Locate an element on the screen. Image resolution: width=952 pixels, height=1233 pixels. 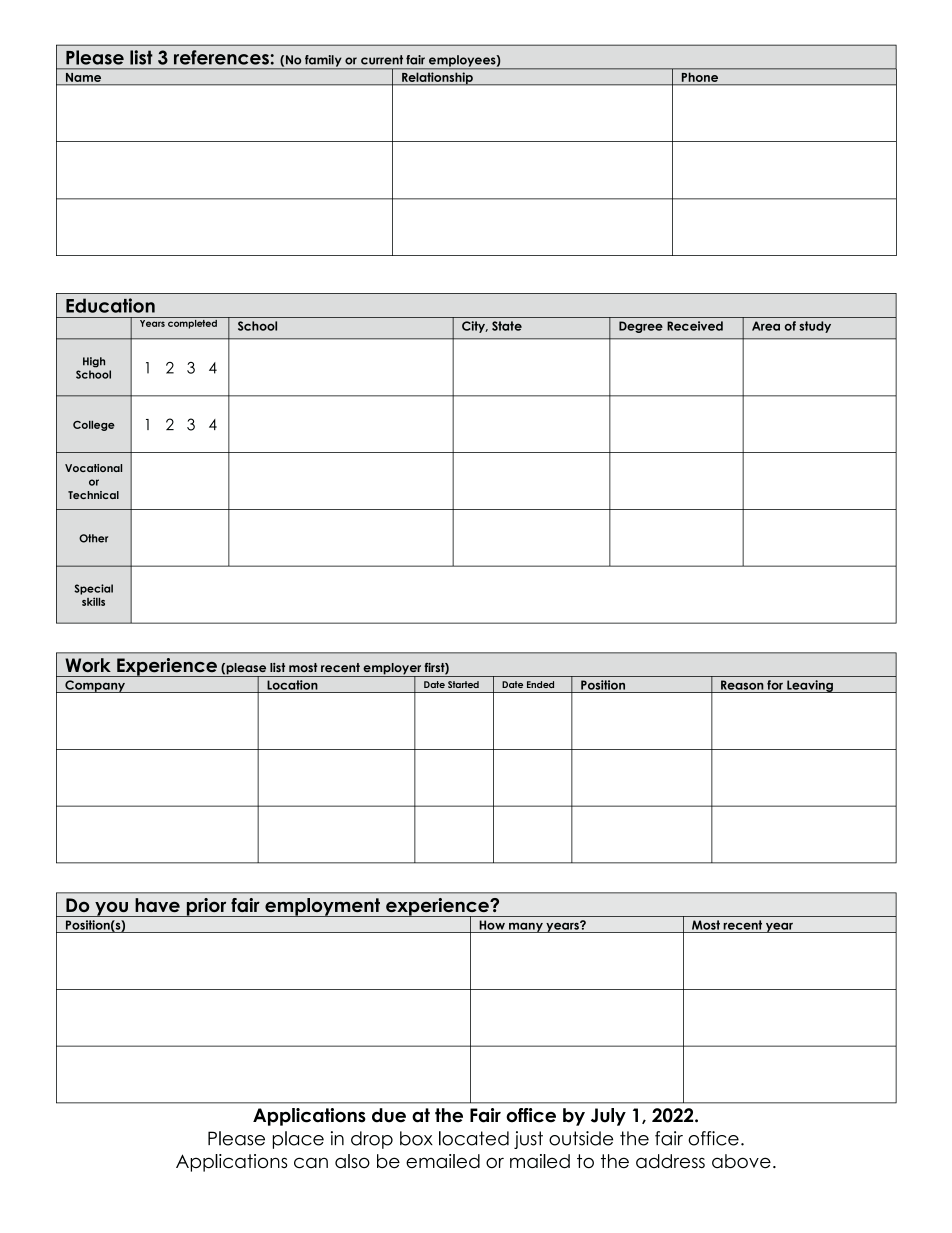
Area is located at coordinates (766, 326).
